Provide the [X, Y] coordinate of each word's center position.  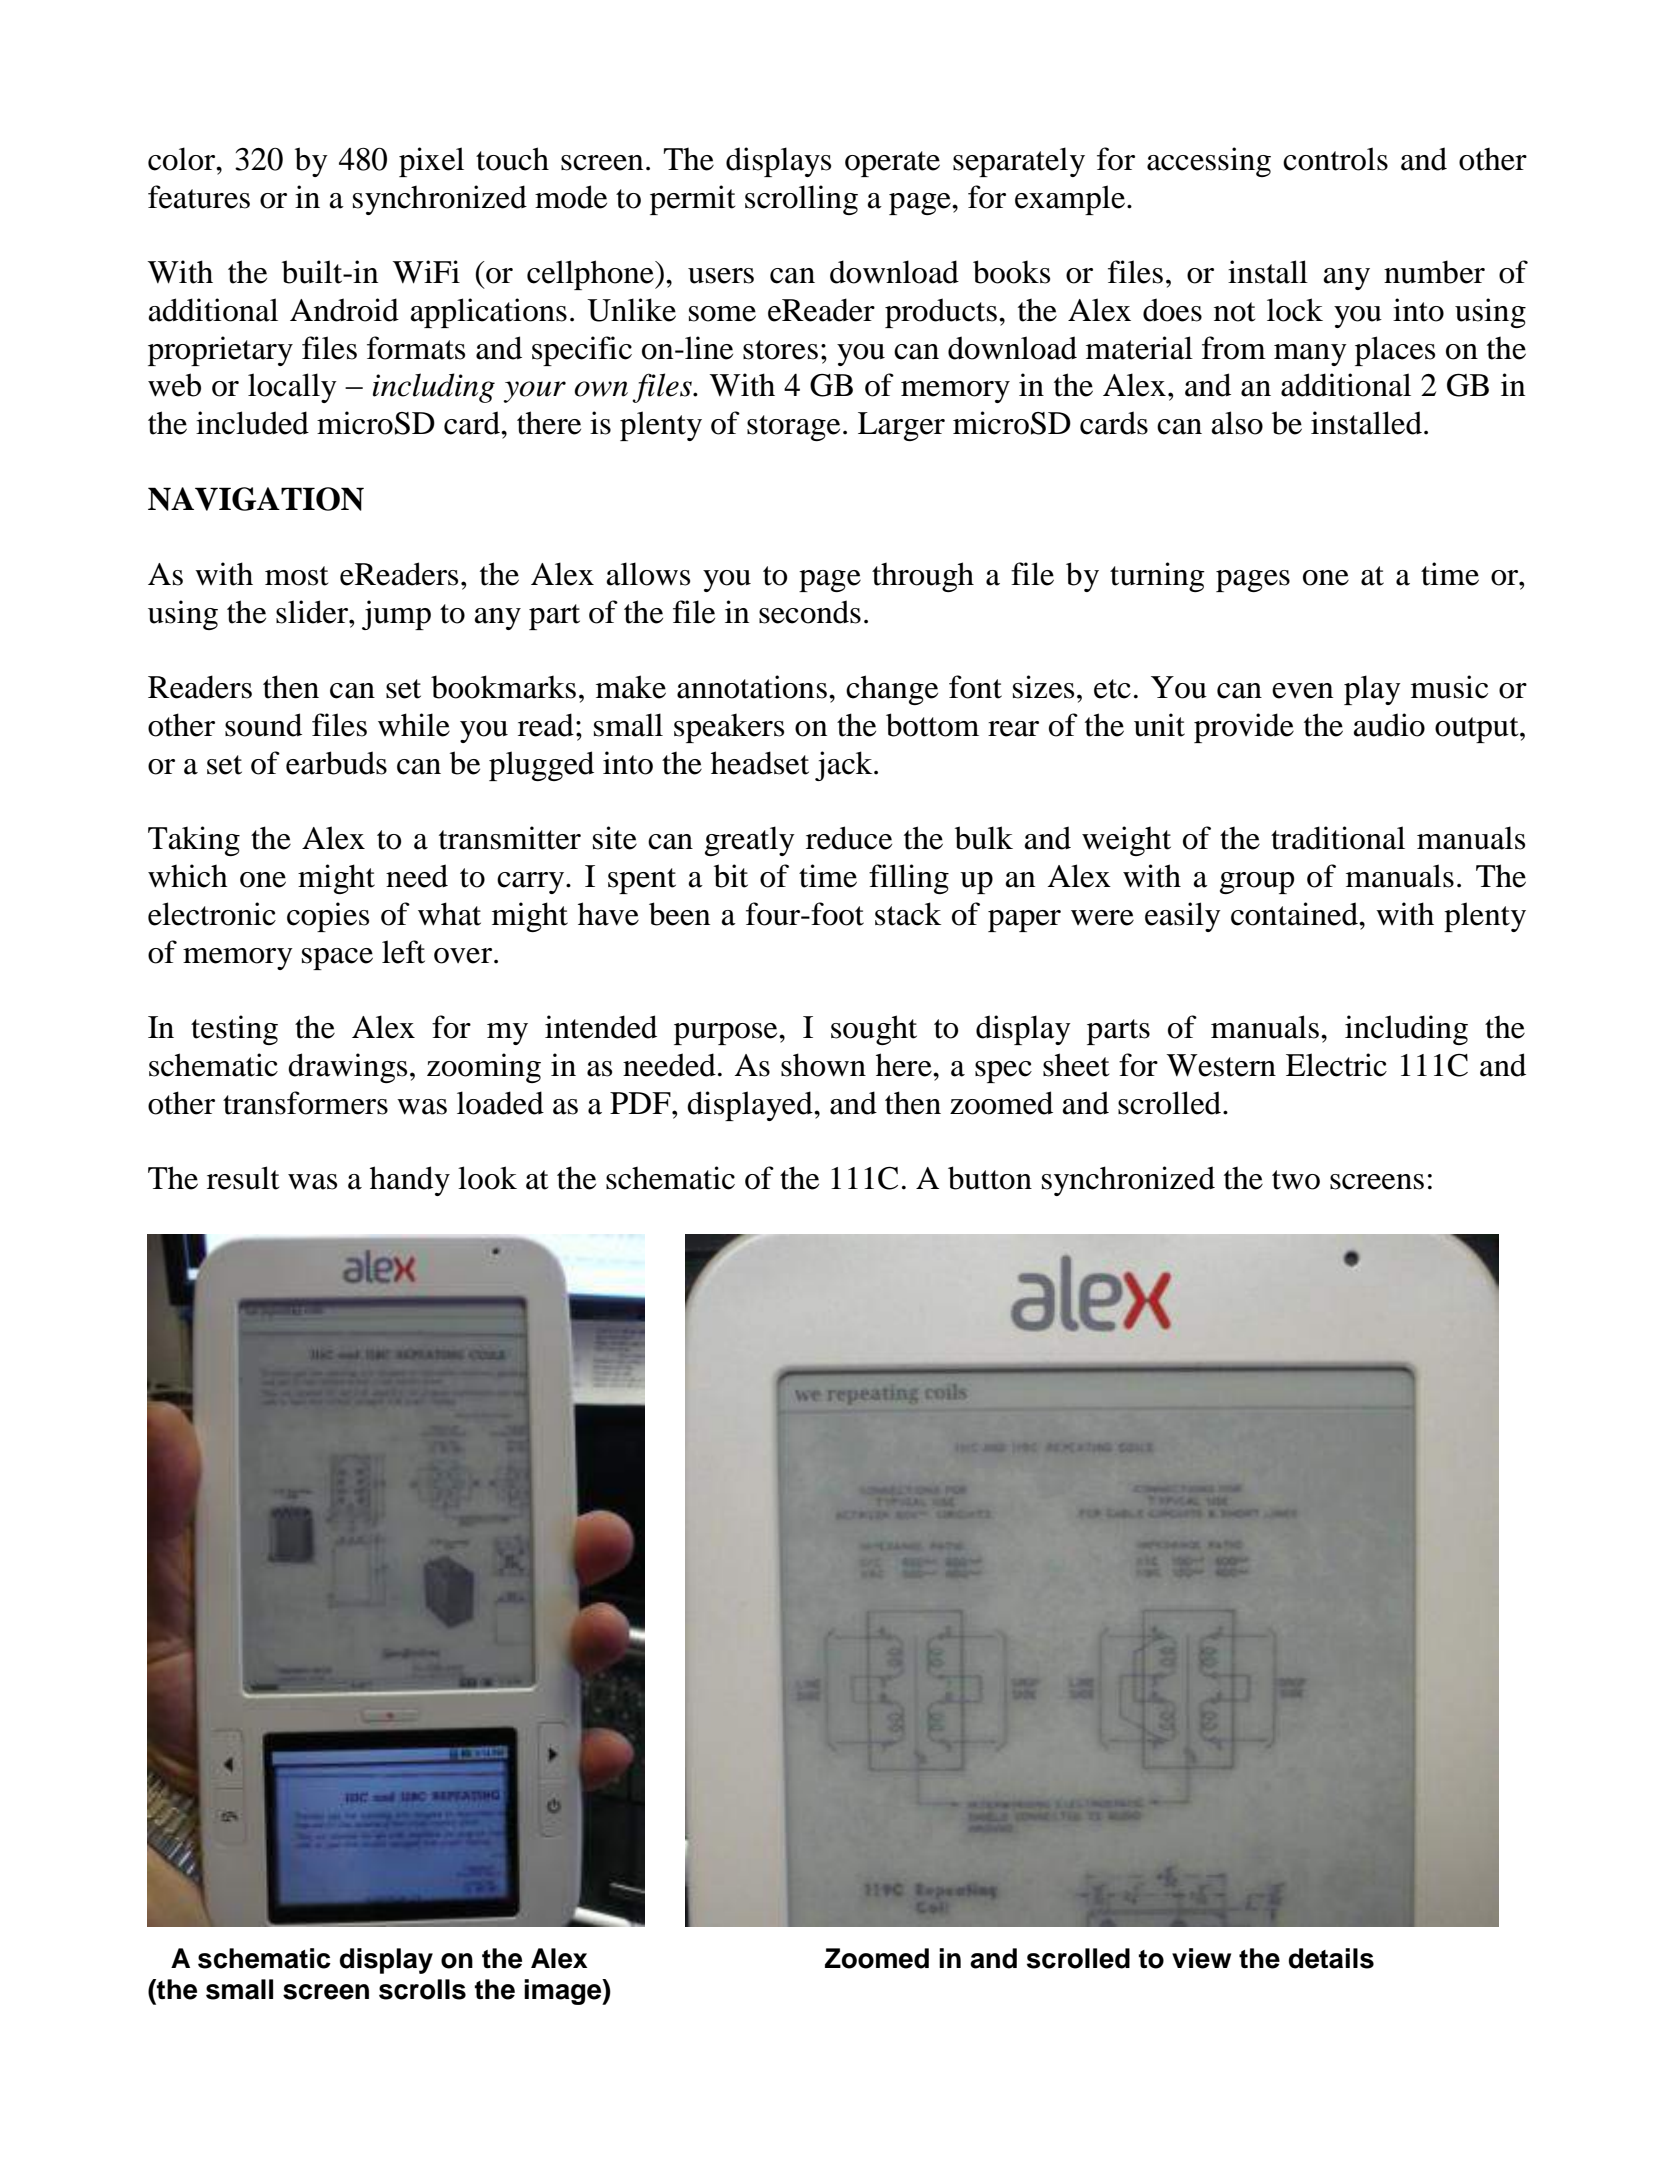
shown [823, 1065]
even [1302, 691]
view [1201, 1958]
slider [313, 612]
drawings [347, 1068]
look [487, 1178]
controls [1335, 159]
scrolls [422, 1989]
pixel [431, 162]
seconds [810, 612]
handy [410, 1181]
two [1296, 1180]
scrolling [801, 200]
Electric [1336, 1065]
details [1331, 1958]
